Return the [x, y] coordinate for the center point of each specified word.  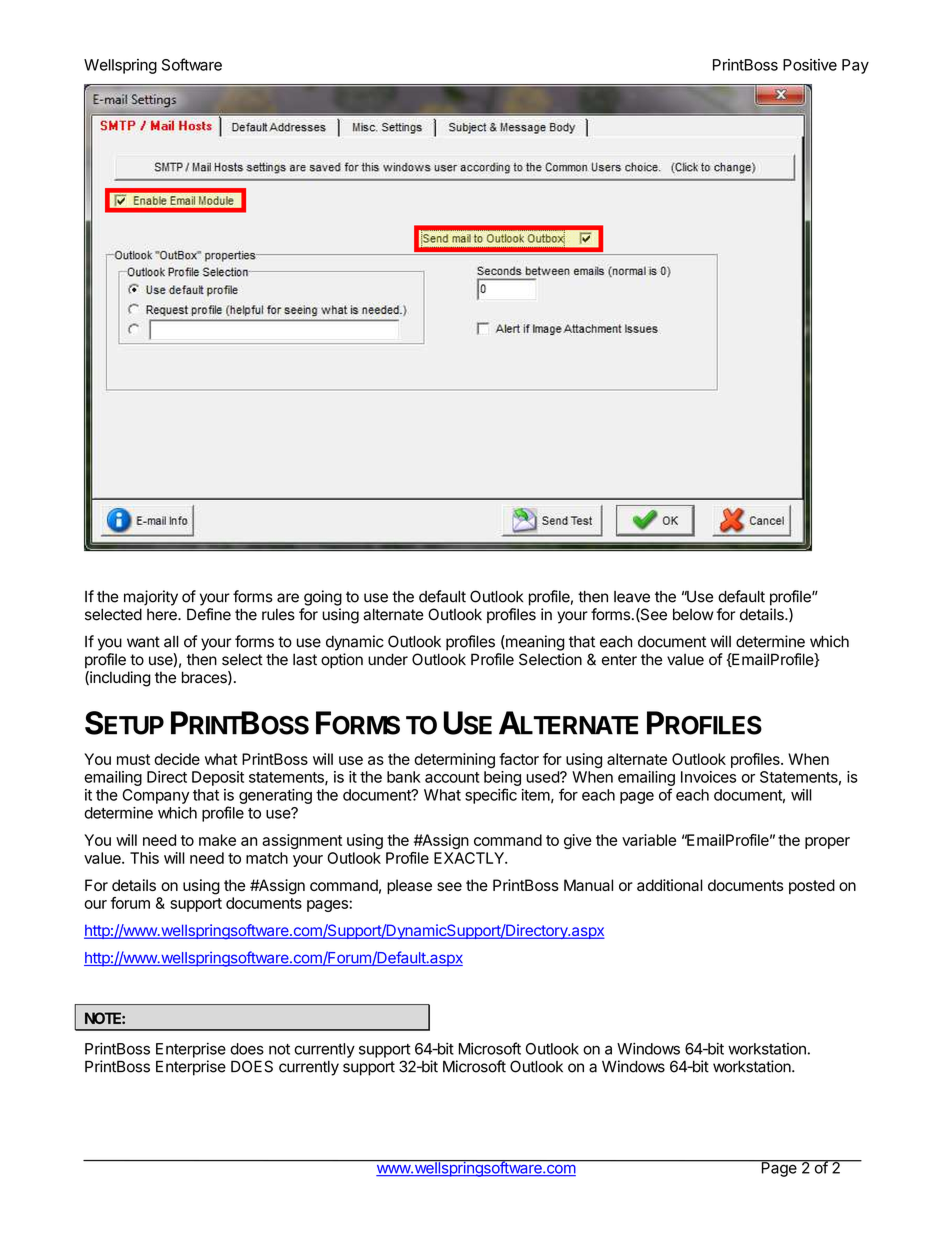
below [693, 614]
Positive [810, 65]
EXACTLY [470, 858]
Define [209, 614]
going [323, 598]
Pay [855, 66]
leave [632, 597]
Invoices [708, 777]
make [217, 840]
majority [151, 598]
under [388, 659]
